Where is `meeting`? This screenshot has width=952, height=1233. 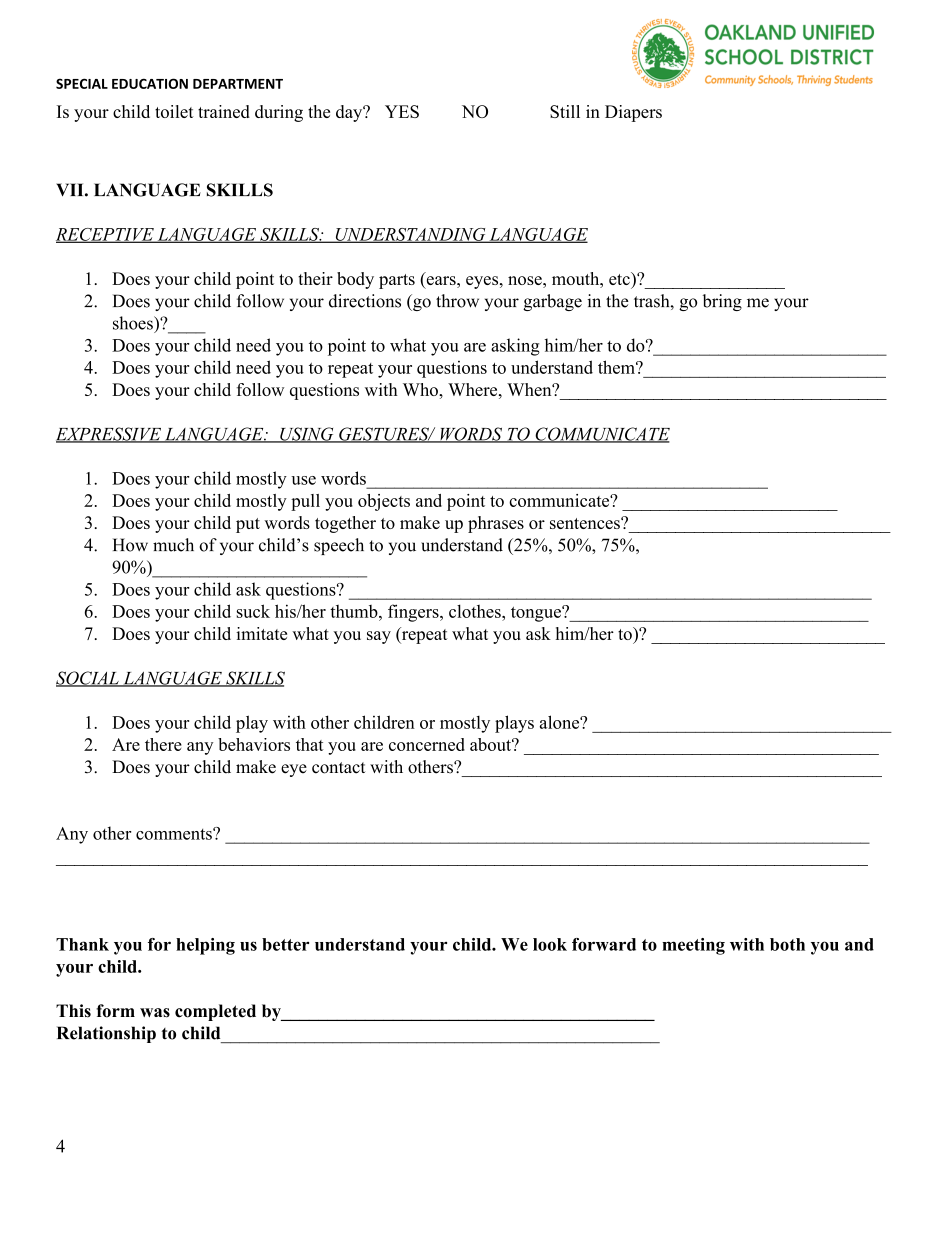 meeting is located at coordinates (693, 946).
